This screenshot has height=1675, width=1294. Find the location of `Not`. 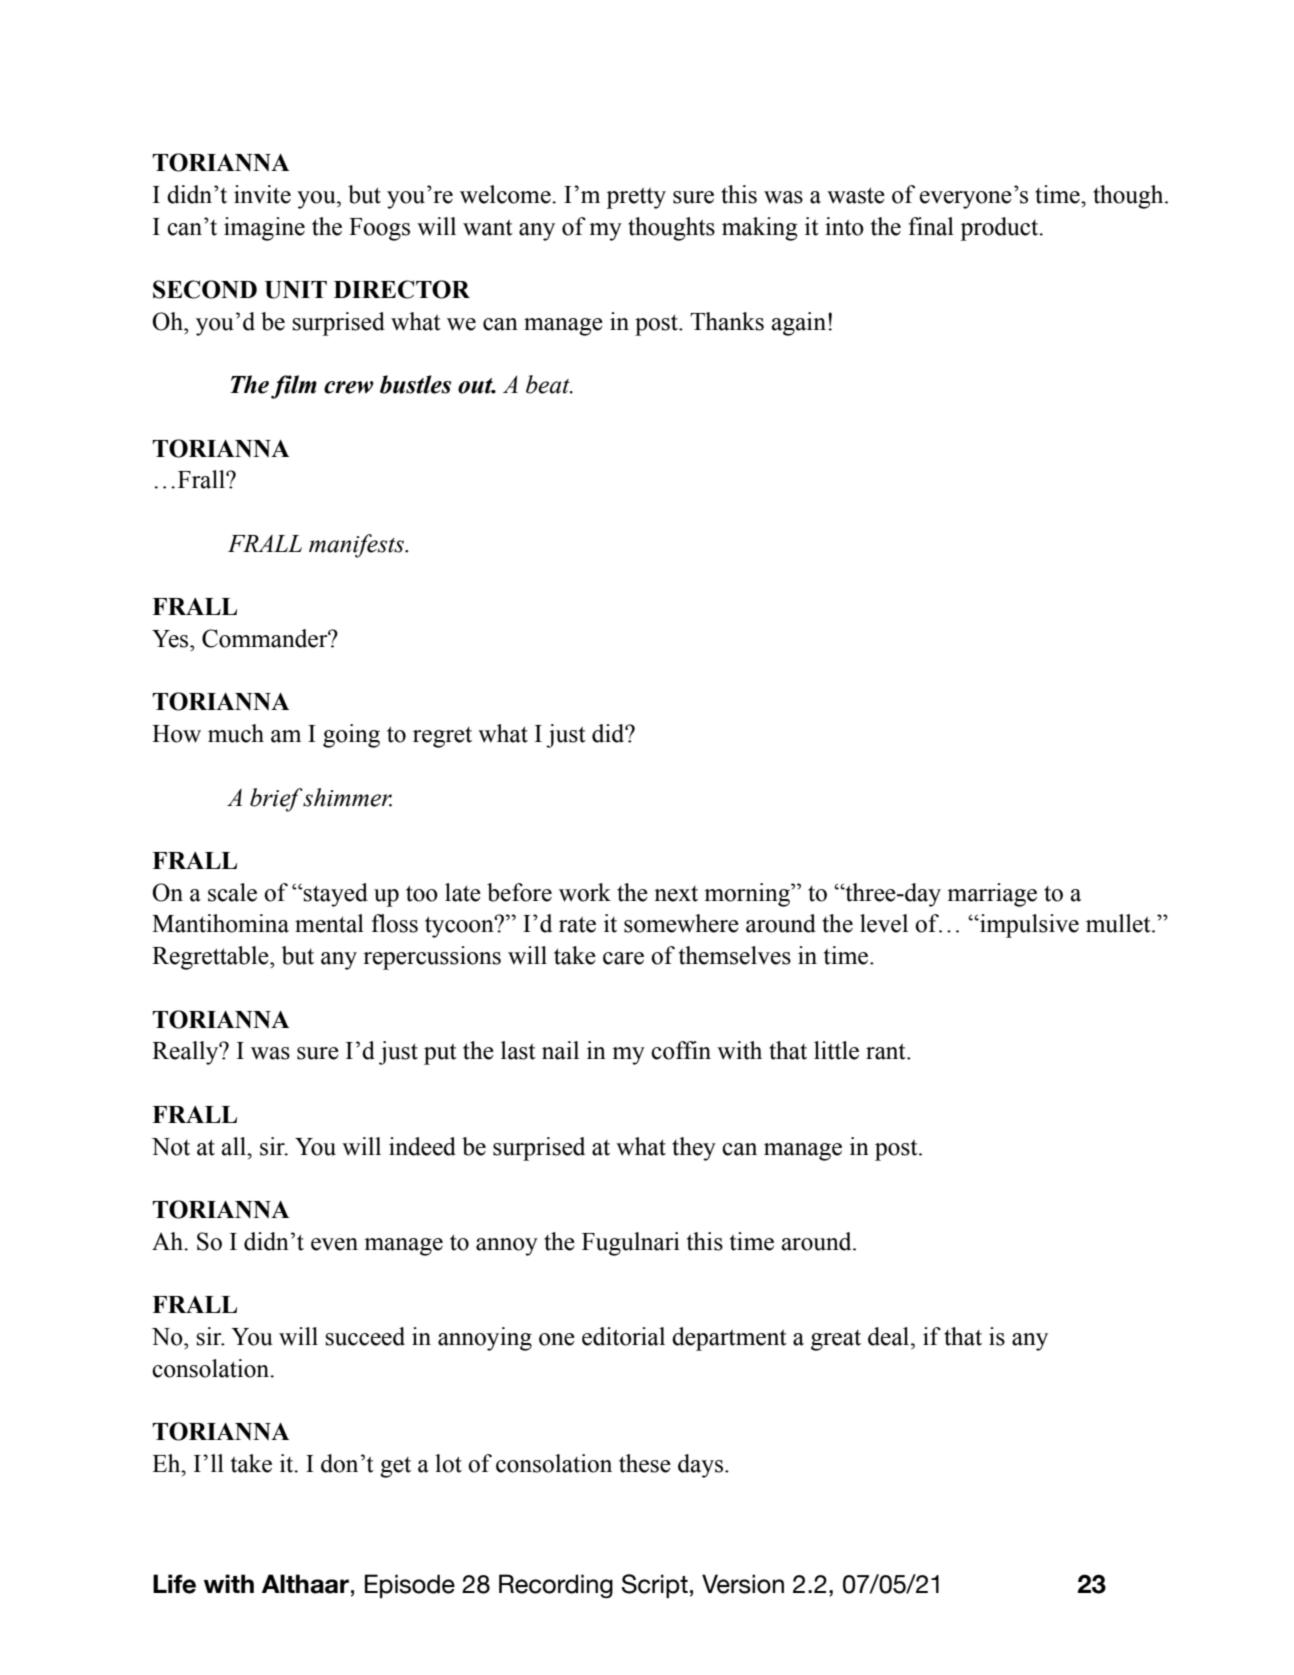

Not is located at coordinates (171, 1147).
